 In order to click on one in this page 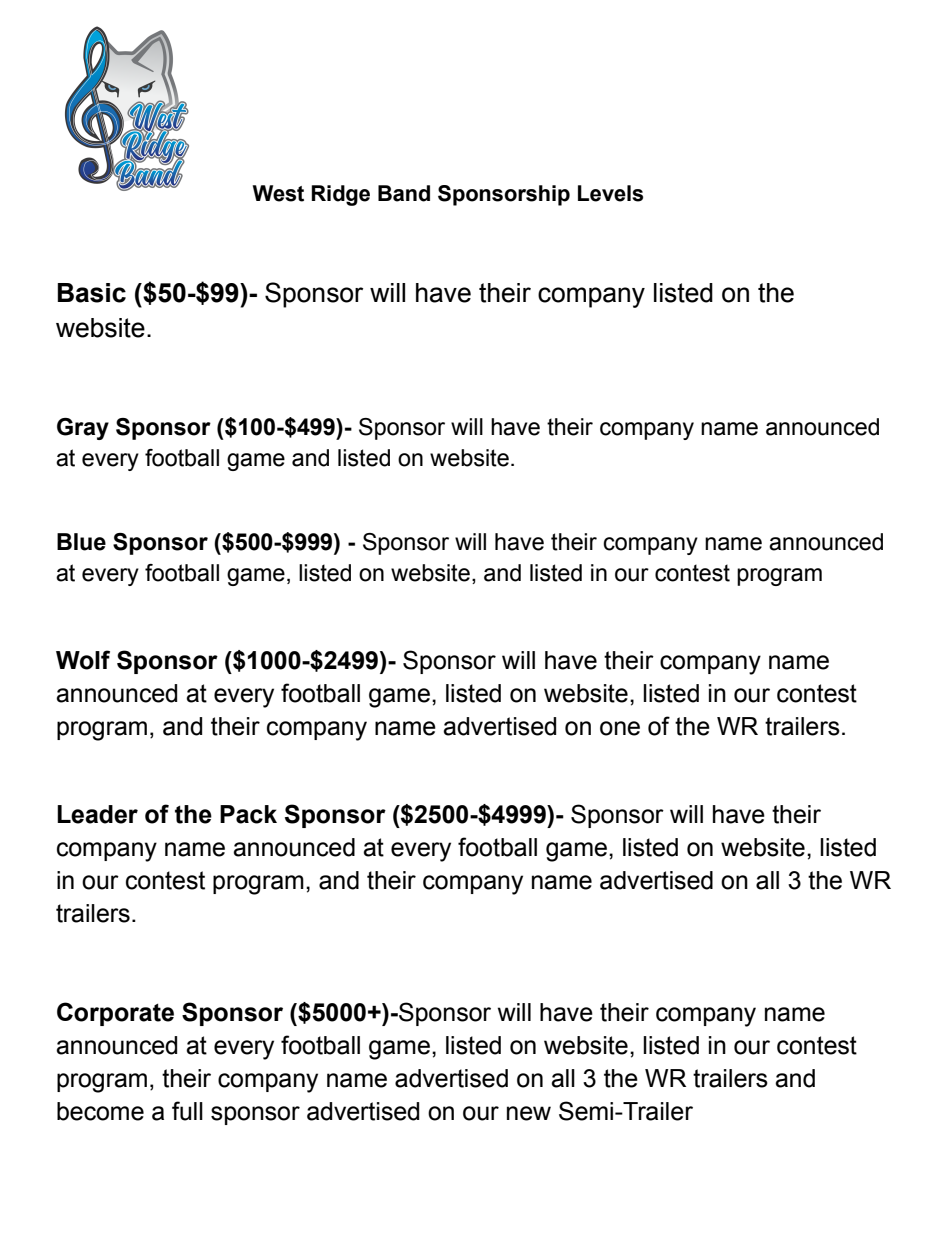, I will do `click(620, 728)`.
